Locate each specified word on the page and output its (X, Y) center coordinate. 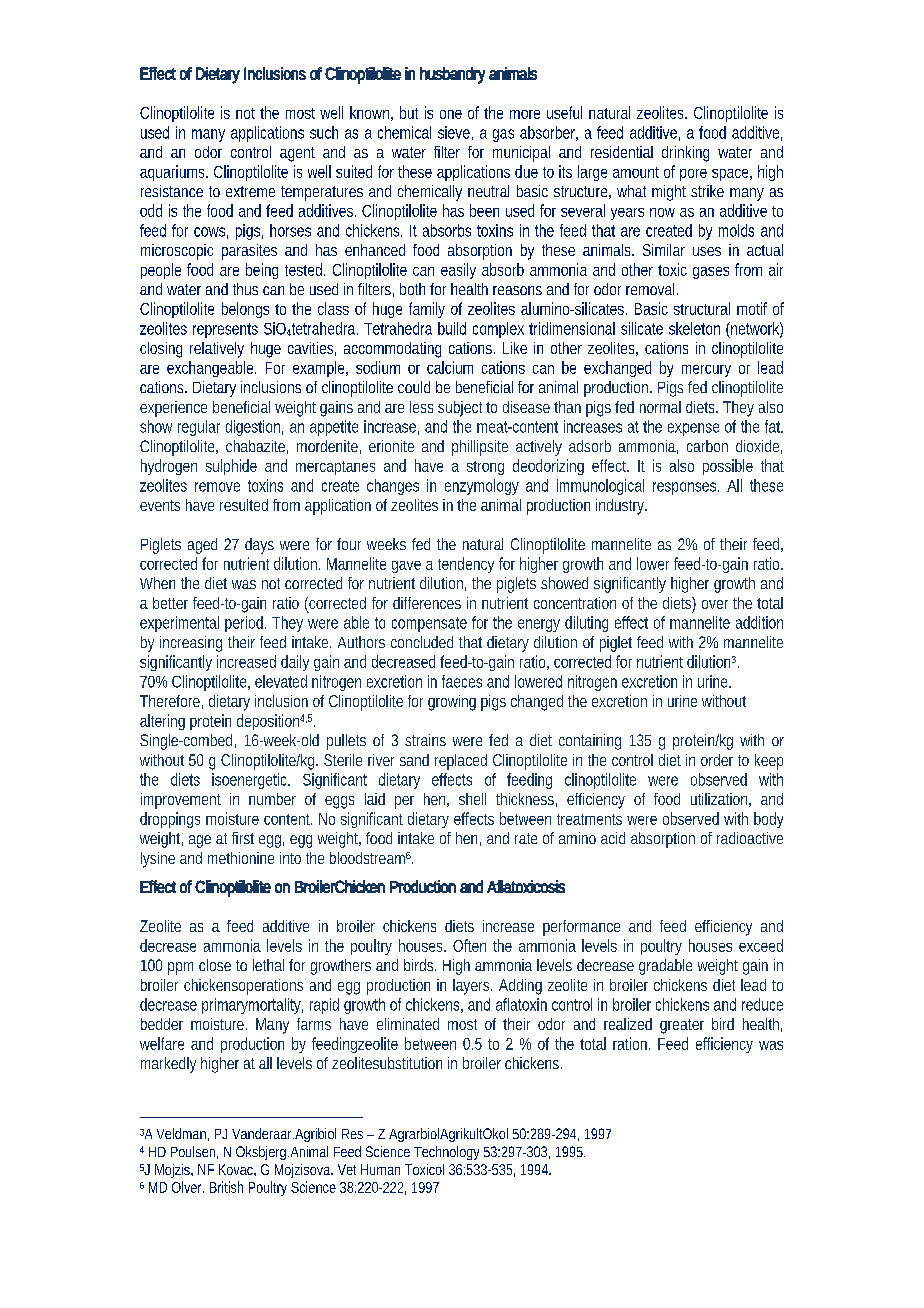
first (243, 838)
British (226, 1187)
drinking (685, 154)
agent (297, 154)
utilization (719, 799)
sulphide (231, 467)
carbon (707, 446)
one (451, 114)
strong (485, 468)
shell (472, 799)
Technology (446, 1153)
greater (682, 1026)
